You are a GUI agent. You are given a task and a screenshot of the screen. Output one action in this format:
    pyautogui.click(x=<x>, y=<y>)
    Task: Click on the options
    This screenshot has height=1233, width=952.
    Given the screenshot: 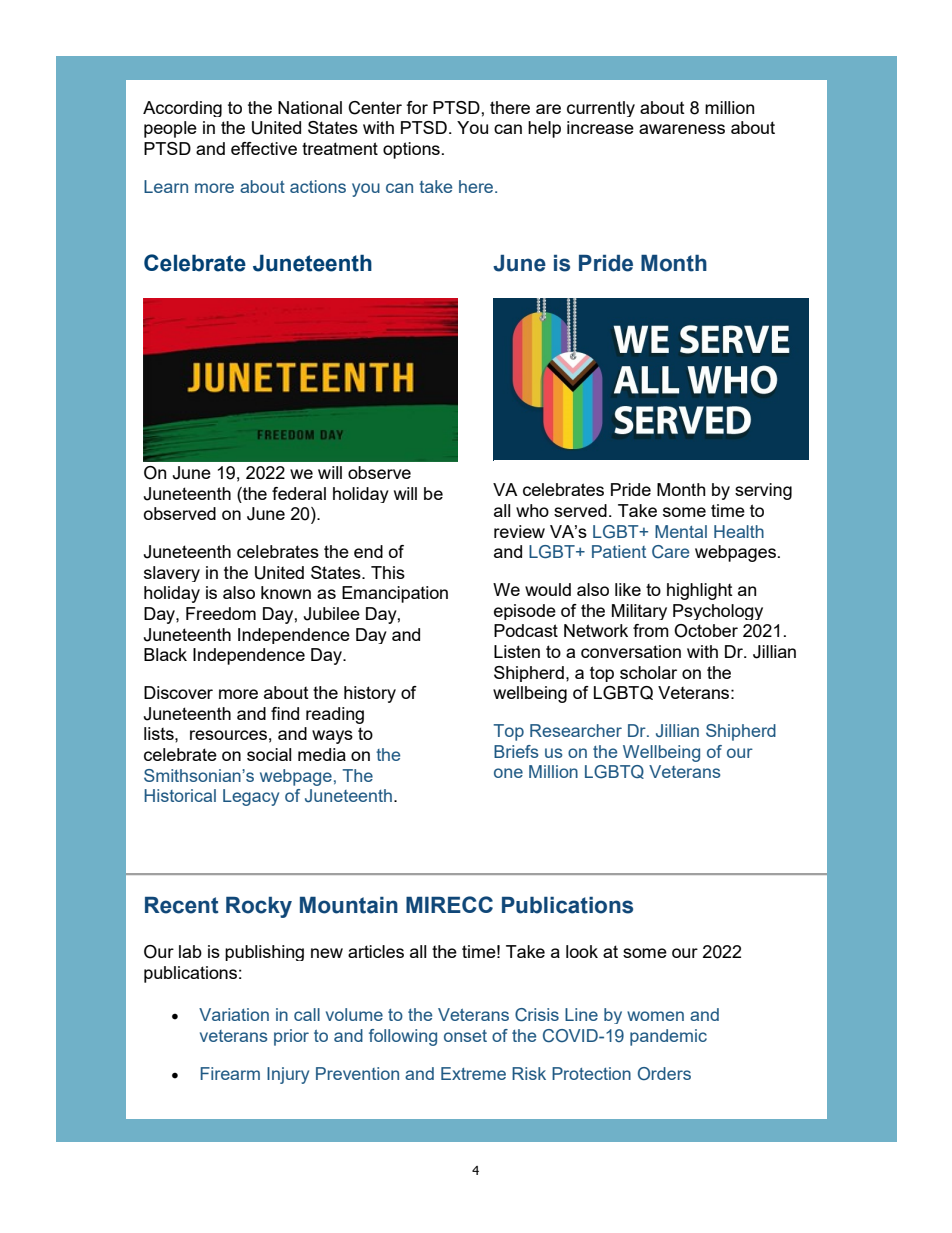 What is the action you would take?
    pyautogui.click(x=411, y=150)
